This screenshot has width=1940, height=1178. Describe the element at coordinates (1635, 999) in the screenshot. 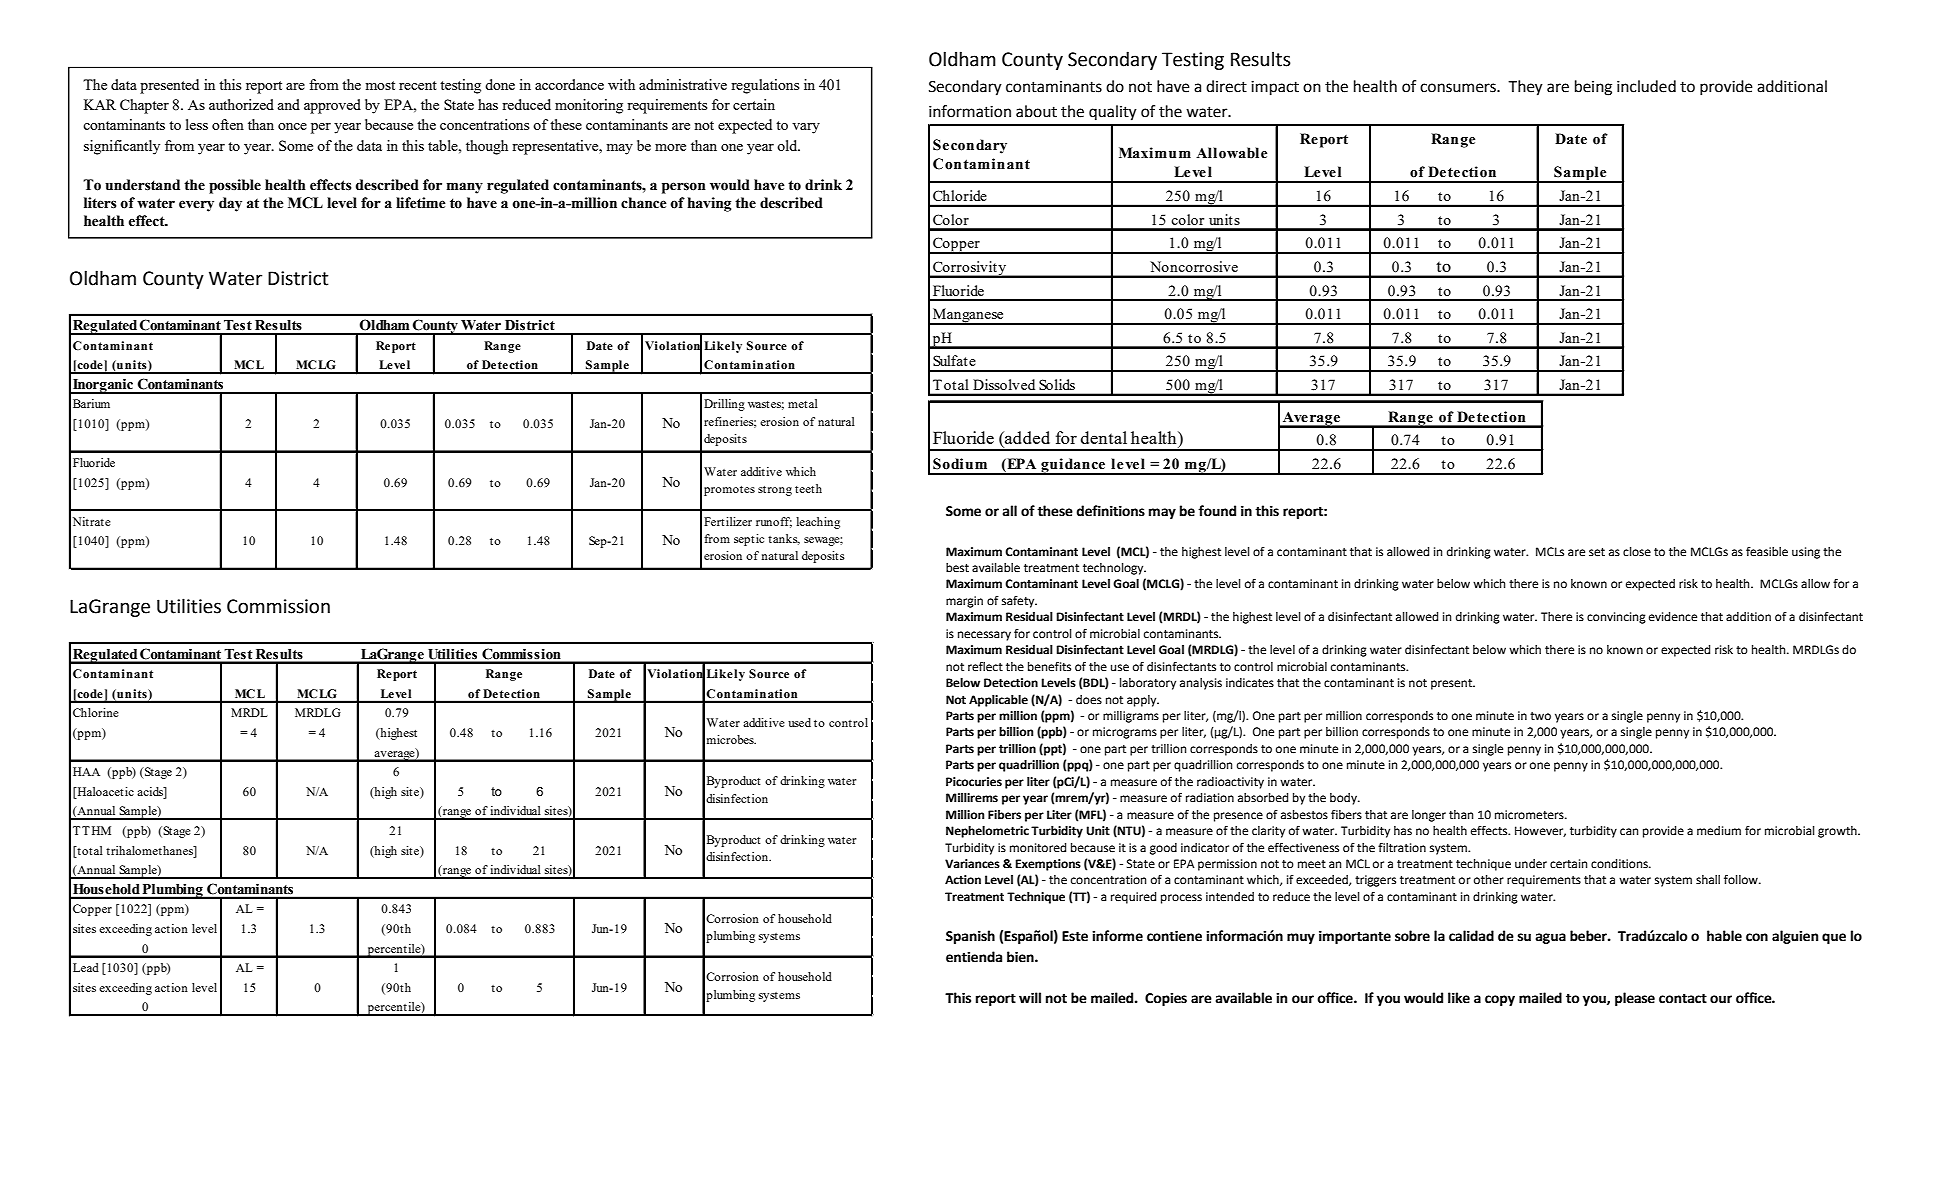

I see `please` at that location.
